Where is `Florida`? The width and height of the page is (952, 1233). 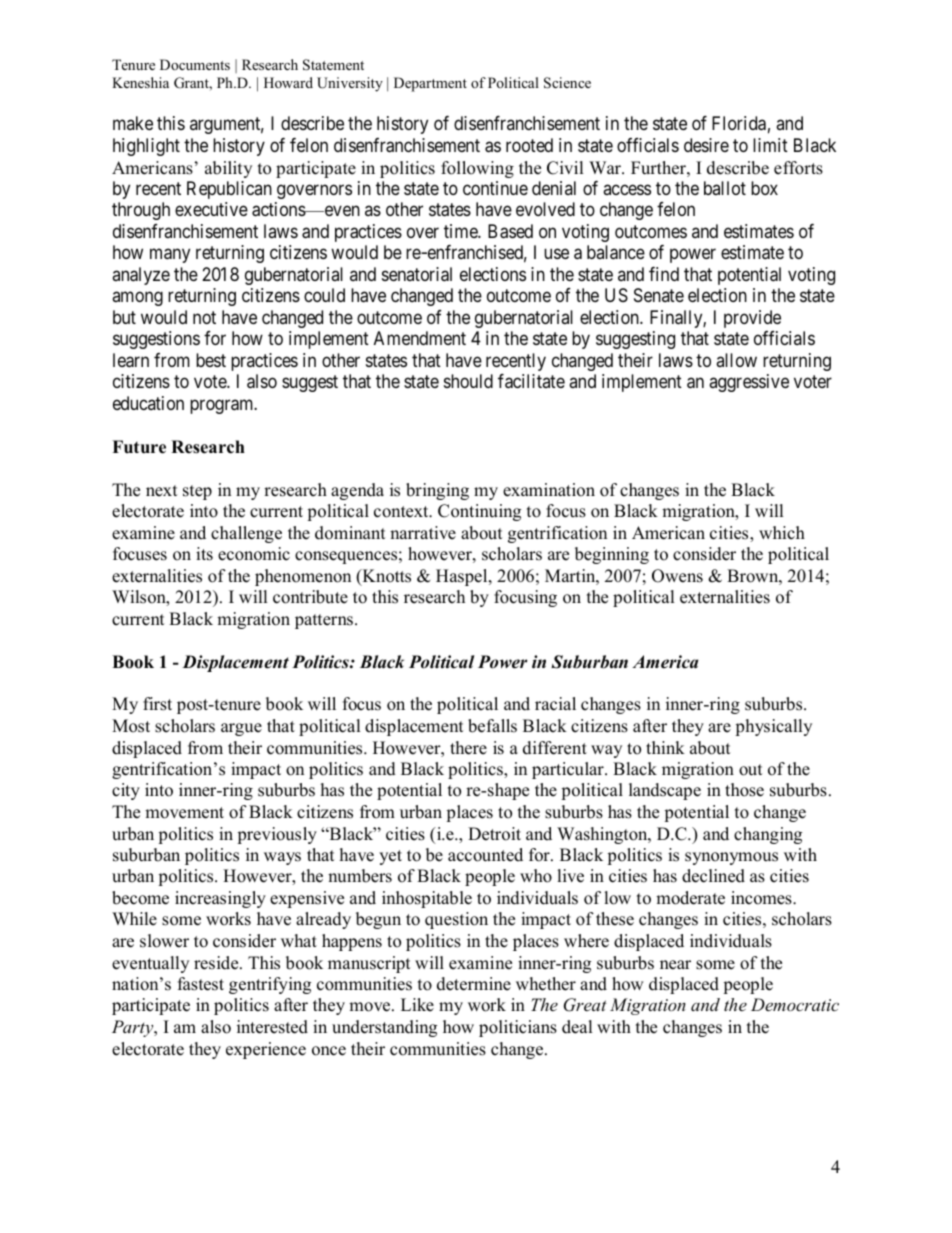 Florida is located at coordinates (739, 123).
